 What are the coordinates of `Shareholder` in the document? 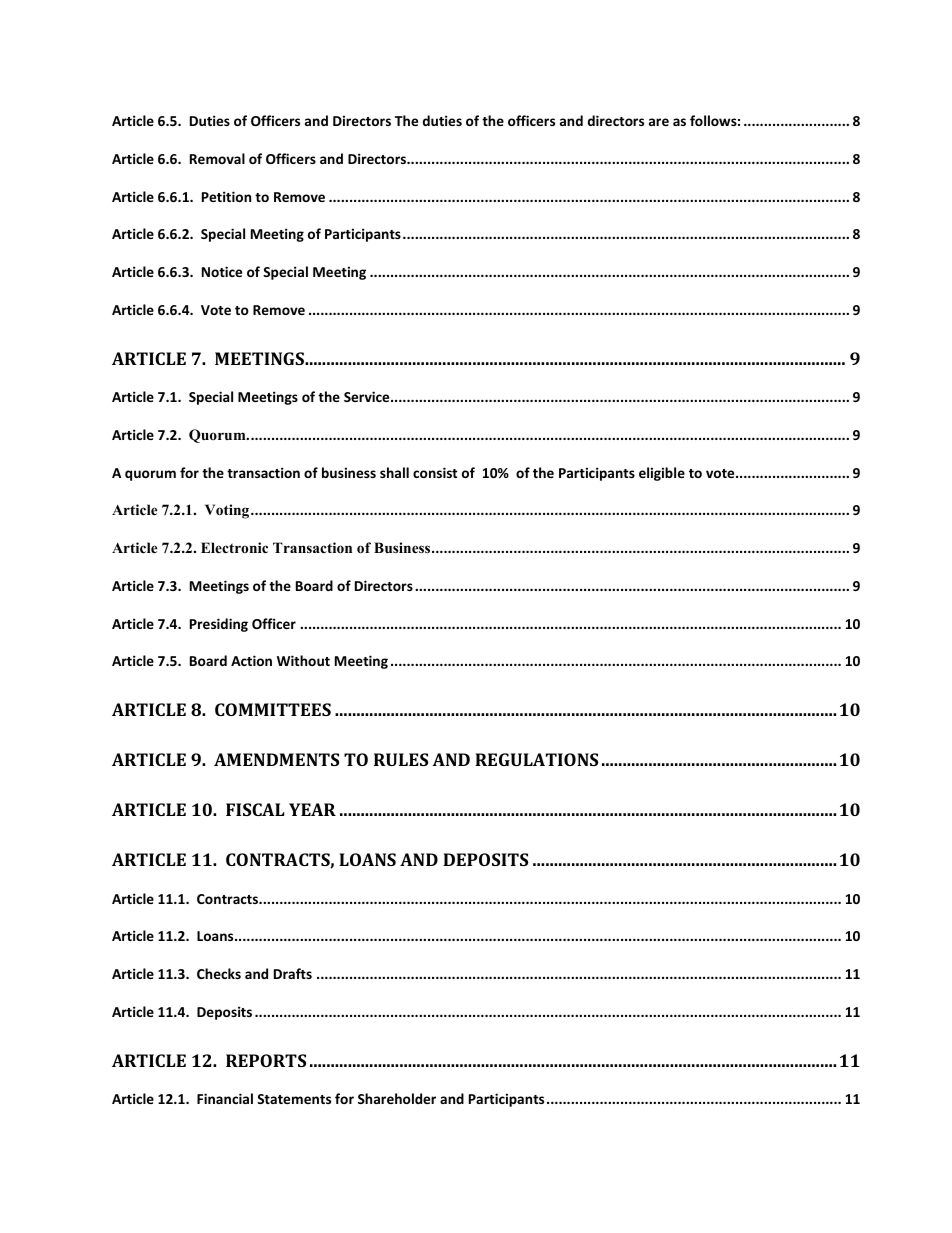 It's located at (397, 1098).
